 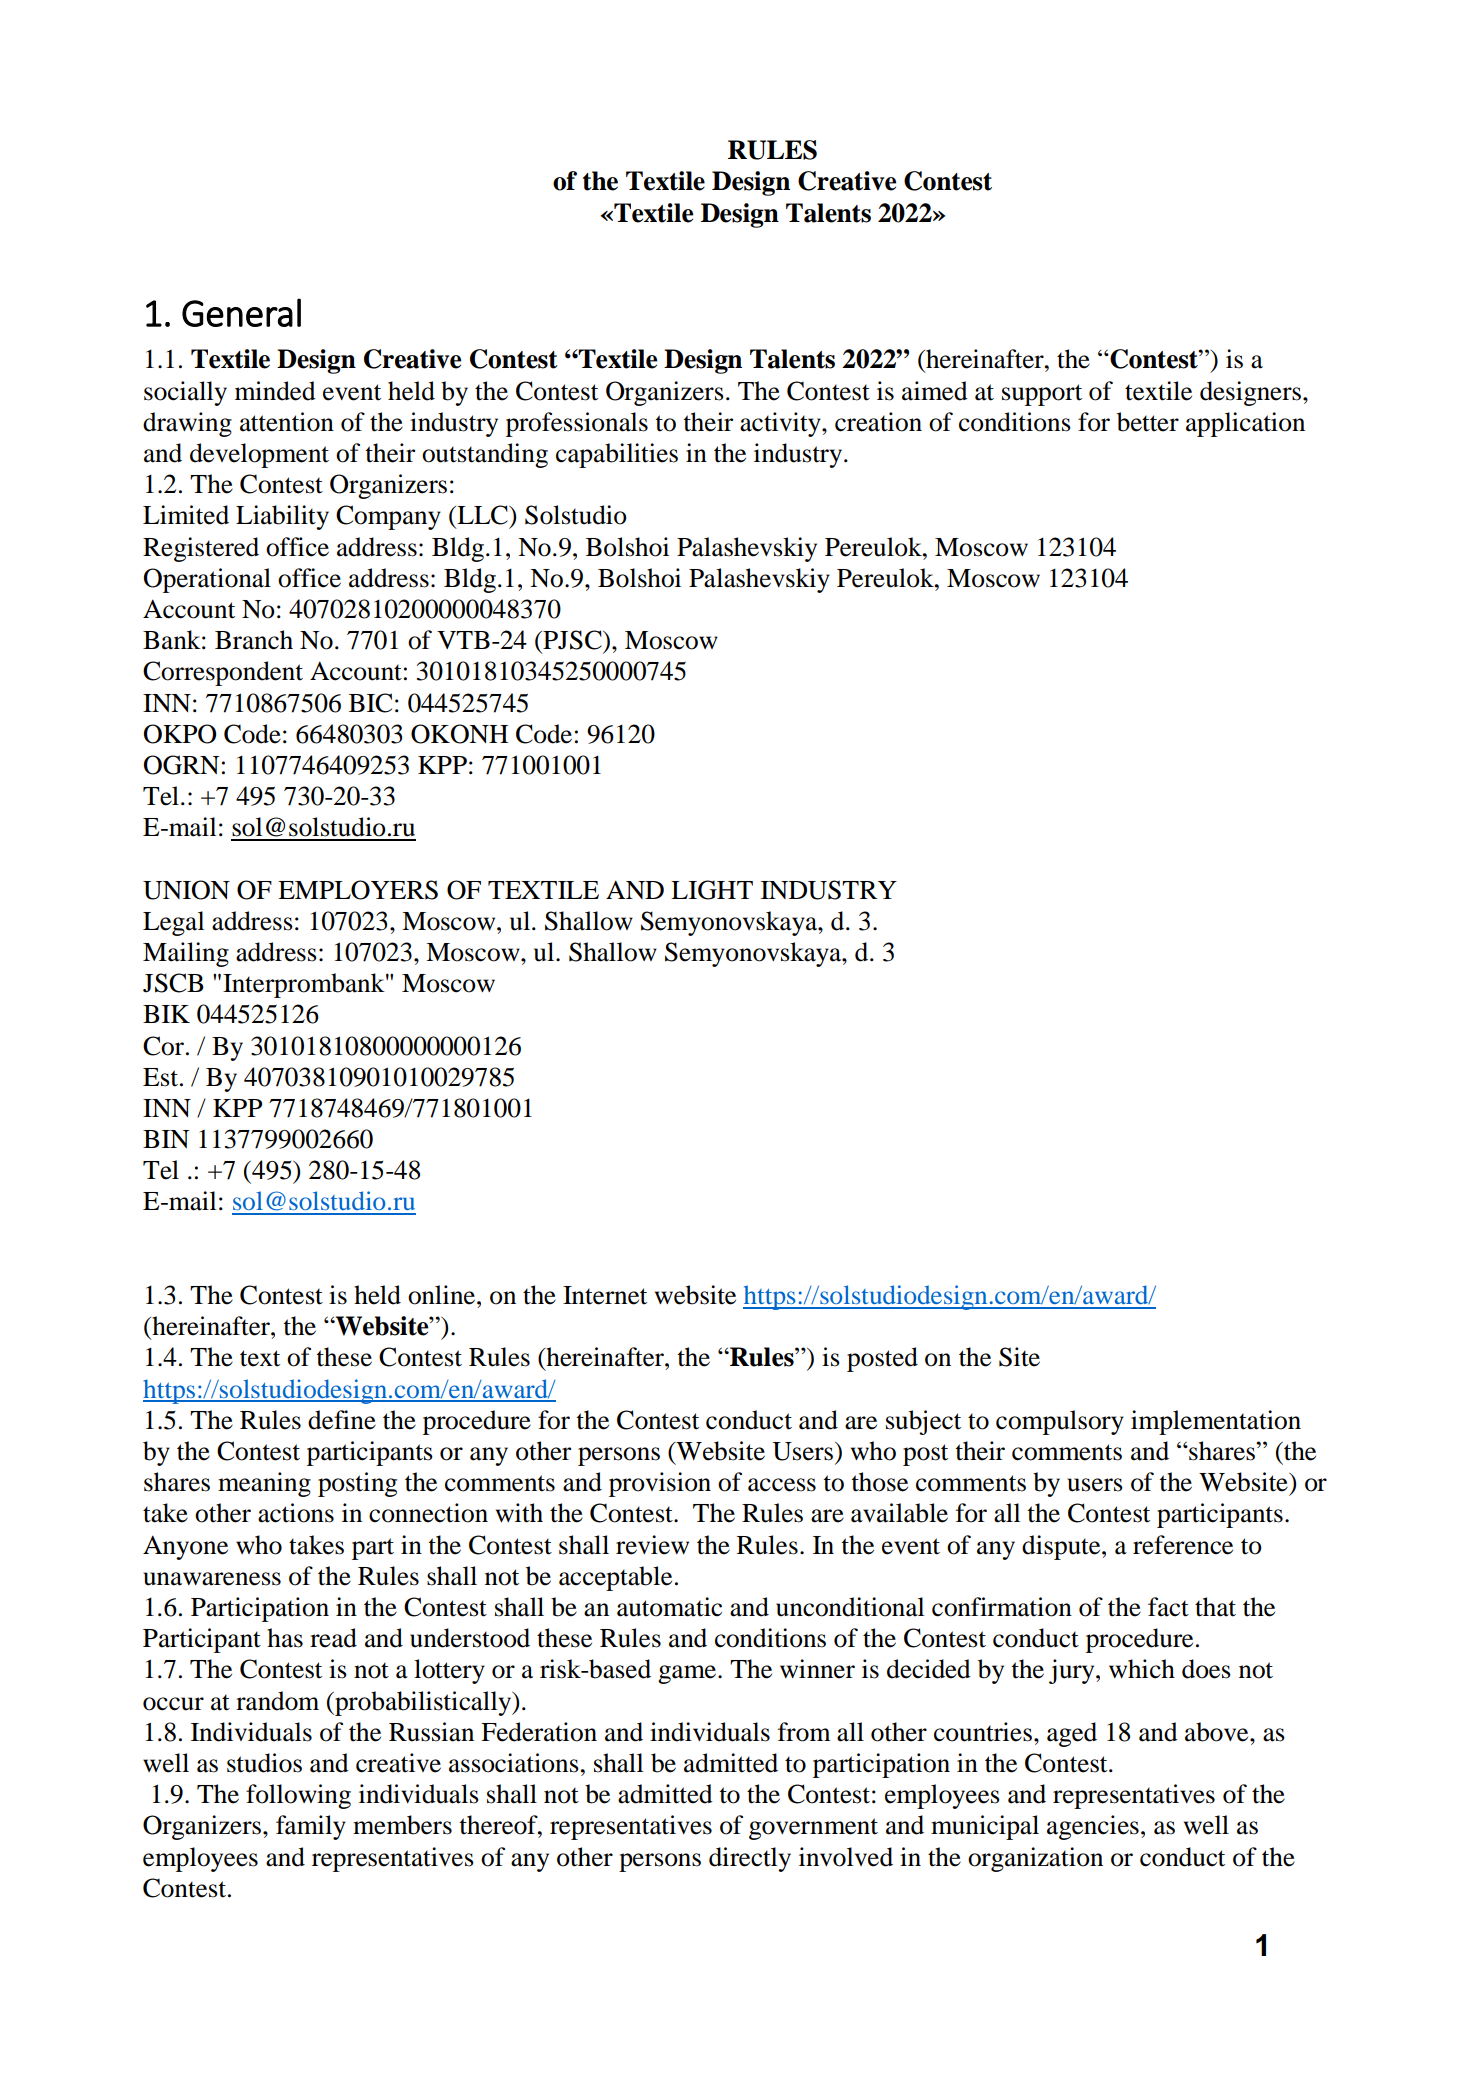 What do you see at coordinates (1060, 1422) in the screenshot?
I see `compulsory` at bounding box center [1060, 1422].
